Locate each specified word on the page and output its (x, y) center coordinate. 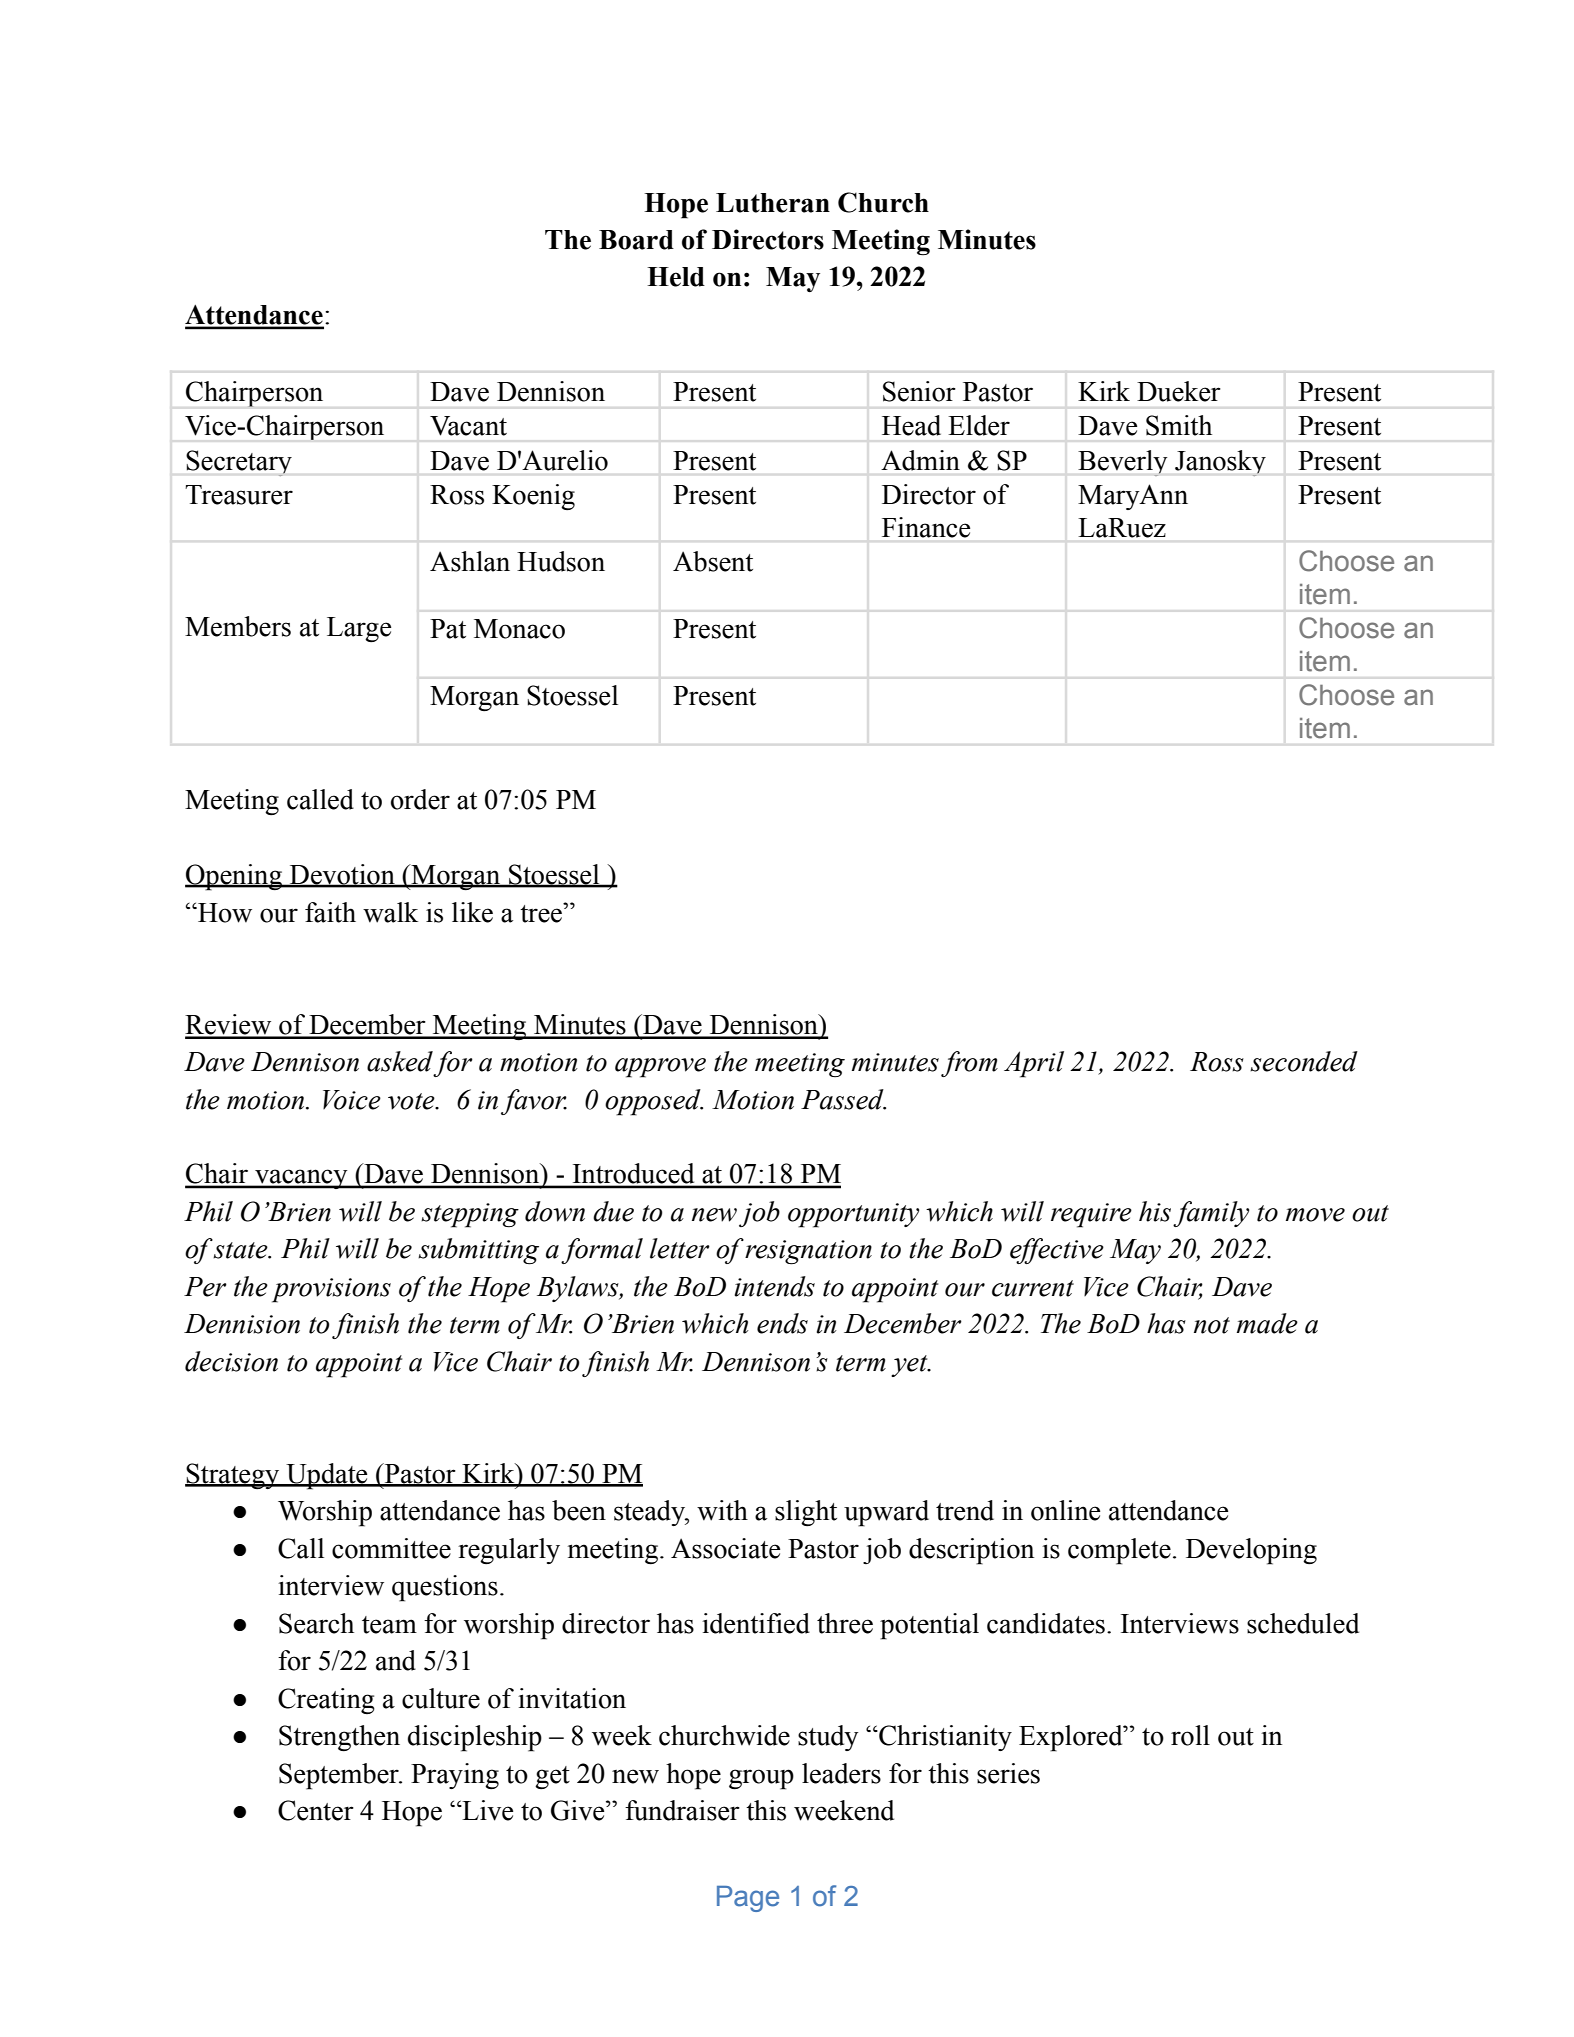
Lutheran (773, 203)
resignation (808, 1252)
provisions (331, 1290)
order (420, 799)
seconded (1304, 1061)
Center (316, 1810)
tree (542, 913)
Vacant (468, 426)
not (1212, 1325)
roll (1190, 1735)
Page (748, 1899)
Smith (1179, 425)
